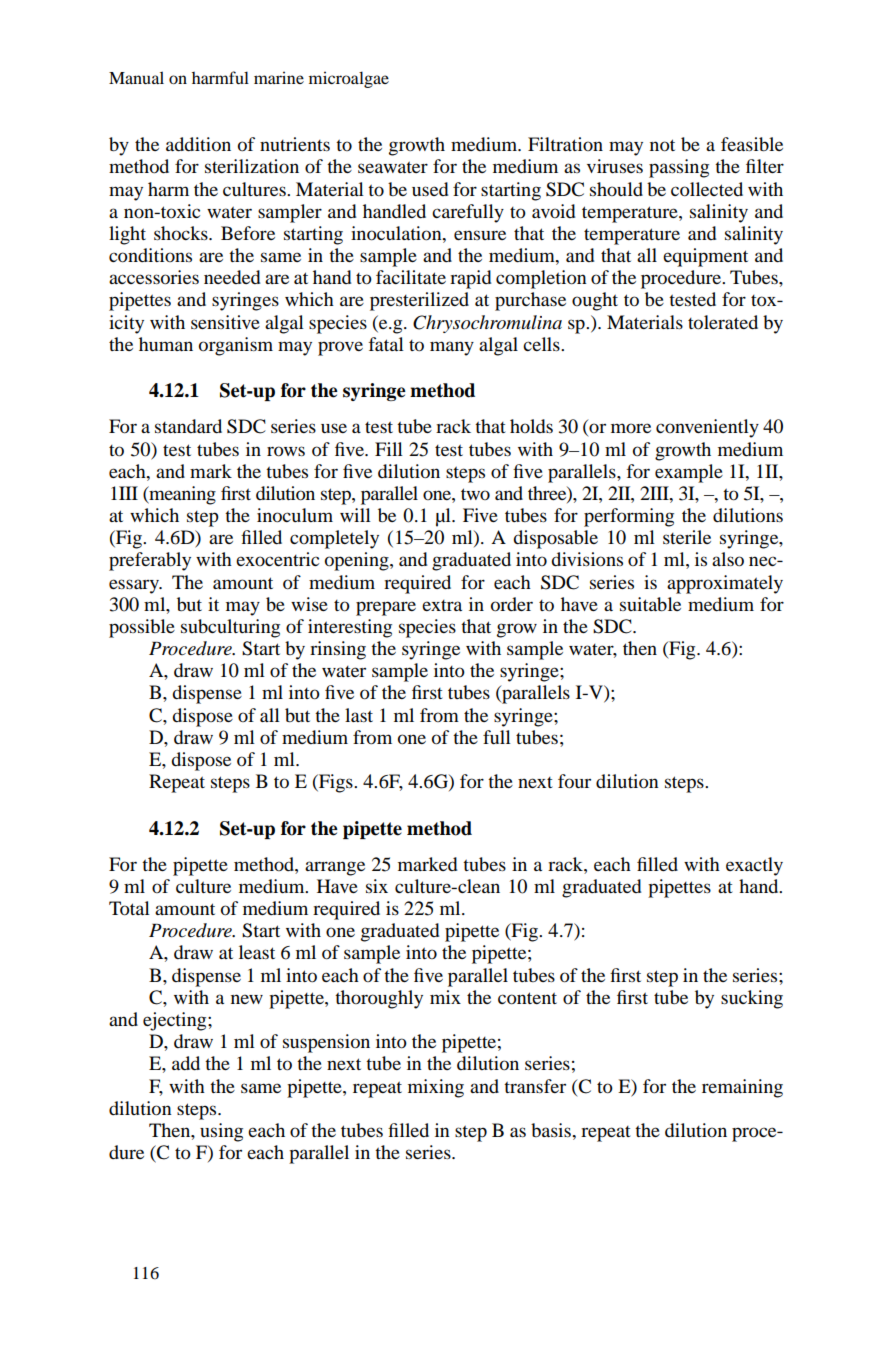 The height and width of the document is (1372, 886). Describe the element at coordinates (198, 144) in the document. I see `addition` at that location.
